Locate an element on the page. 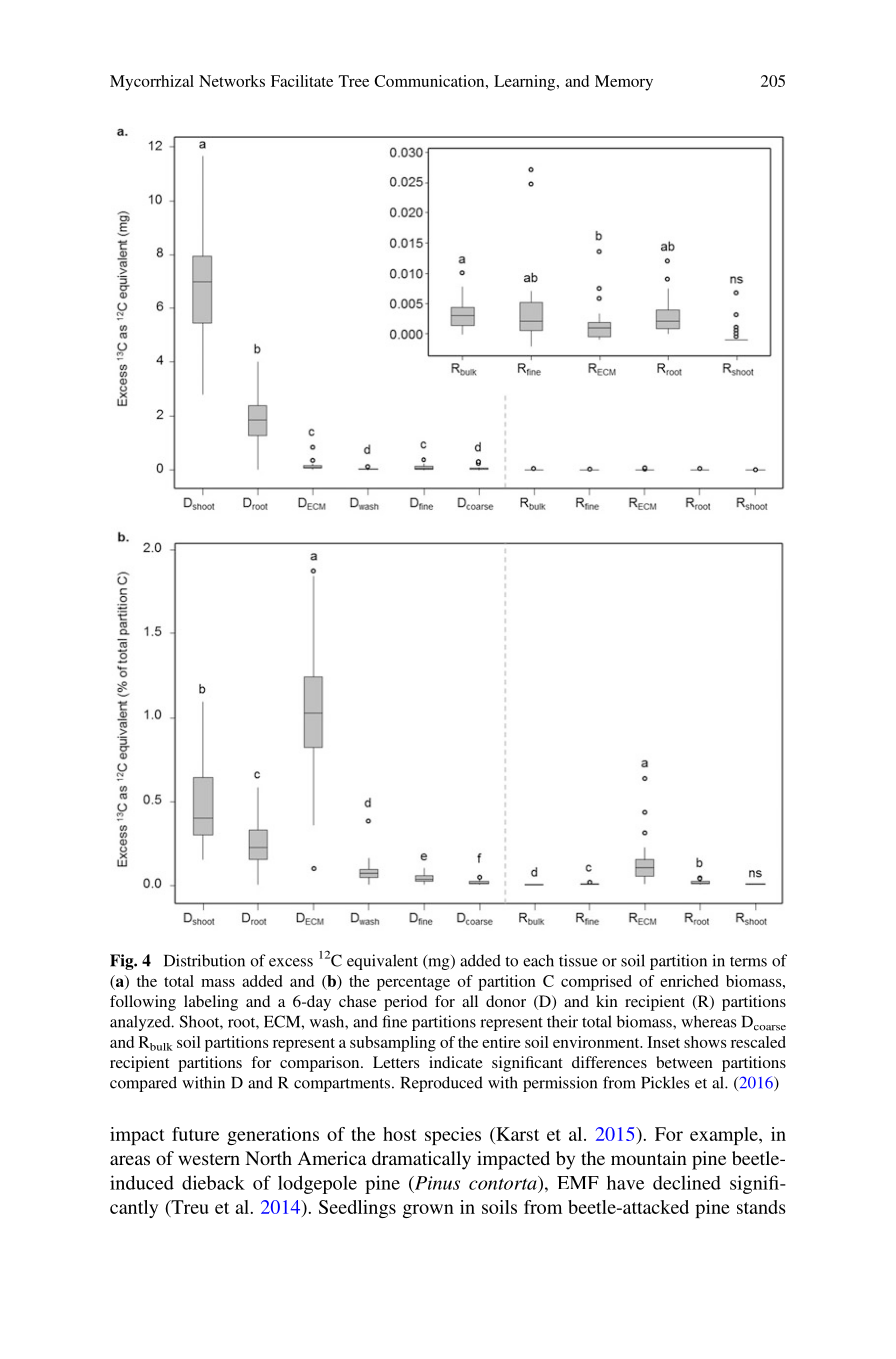 The width and height of the page is (896, 1359). equivalent is located at coordinates (382, 962).
